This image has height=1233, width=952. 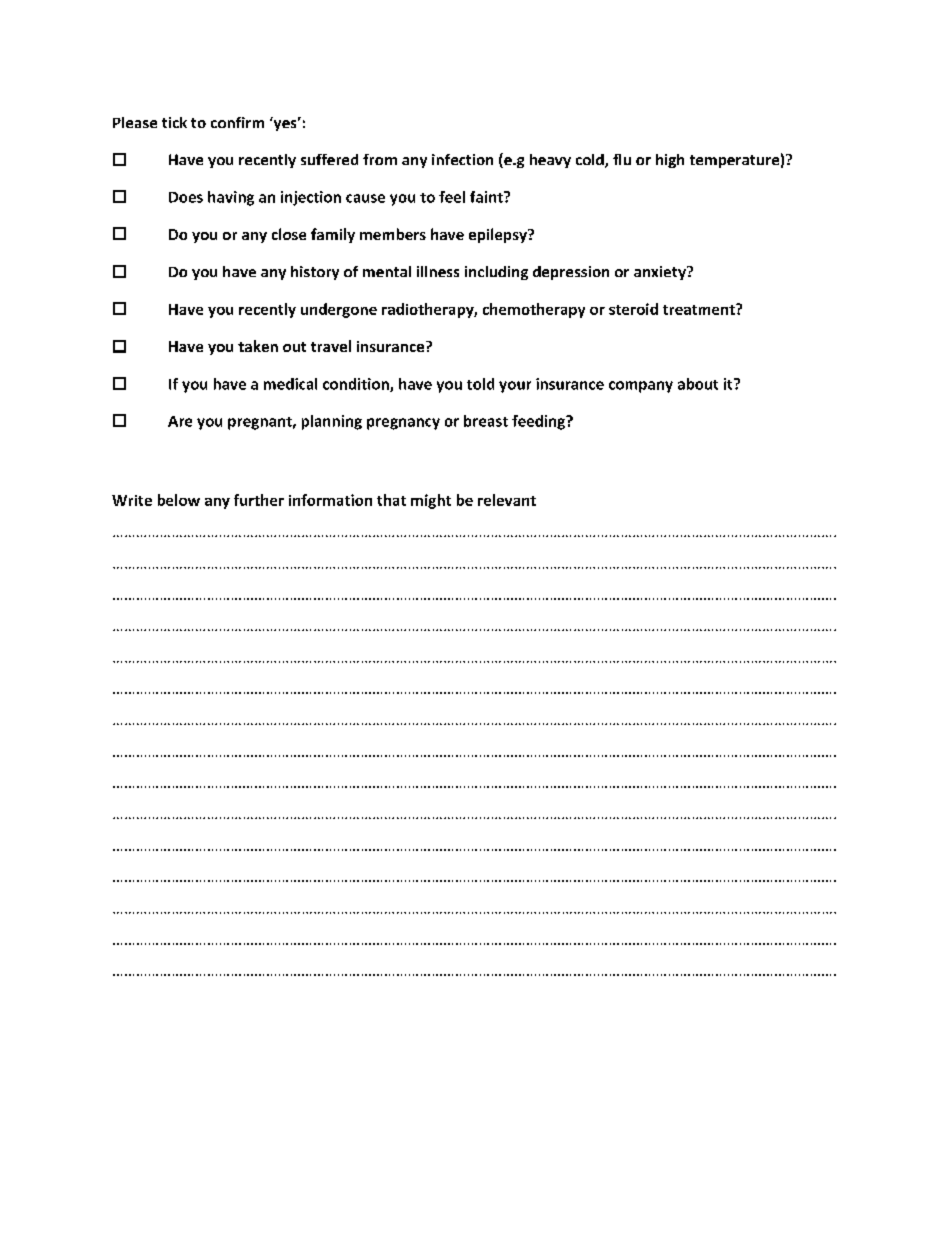 I want to click on might, so click(x=431, y=501).
